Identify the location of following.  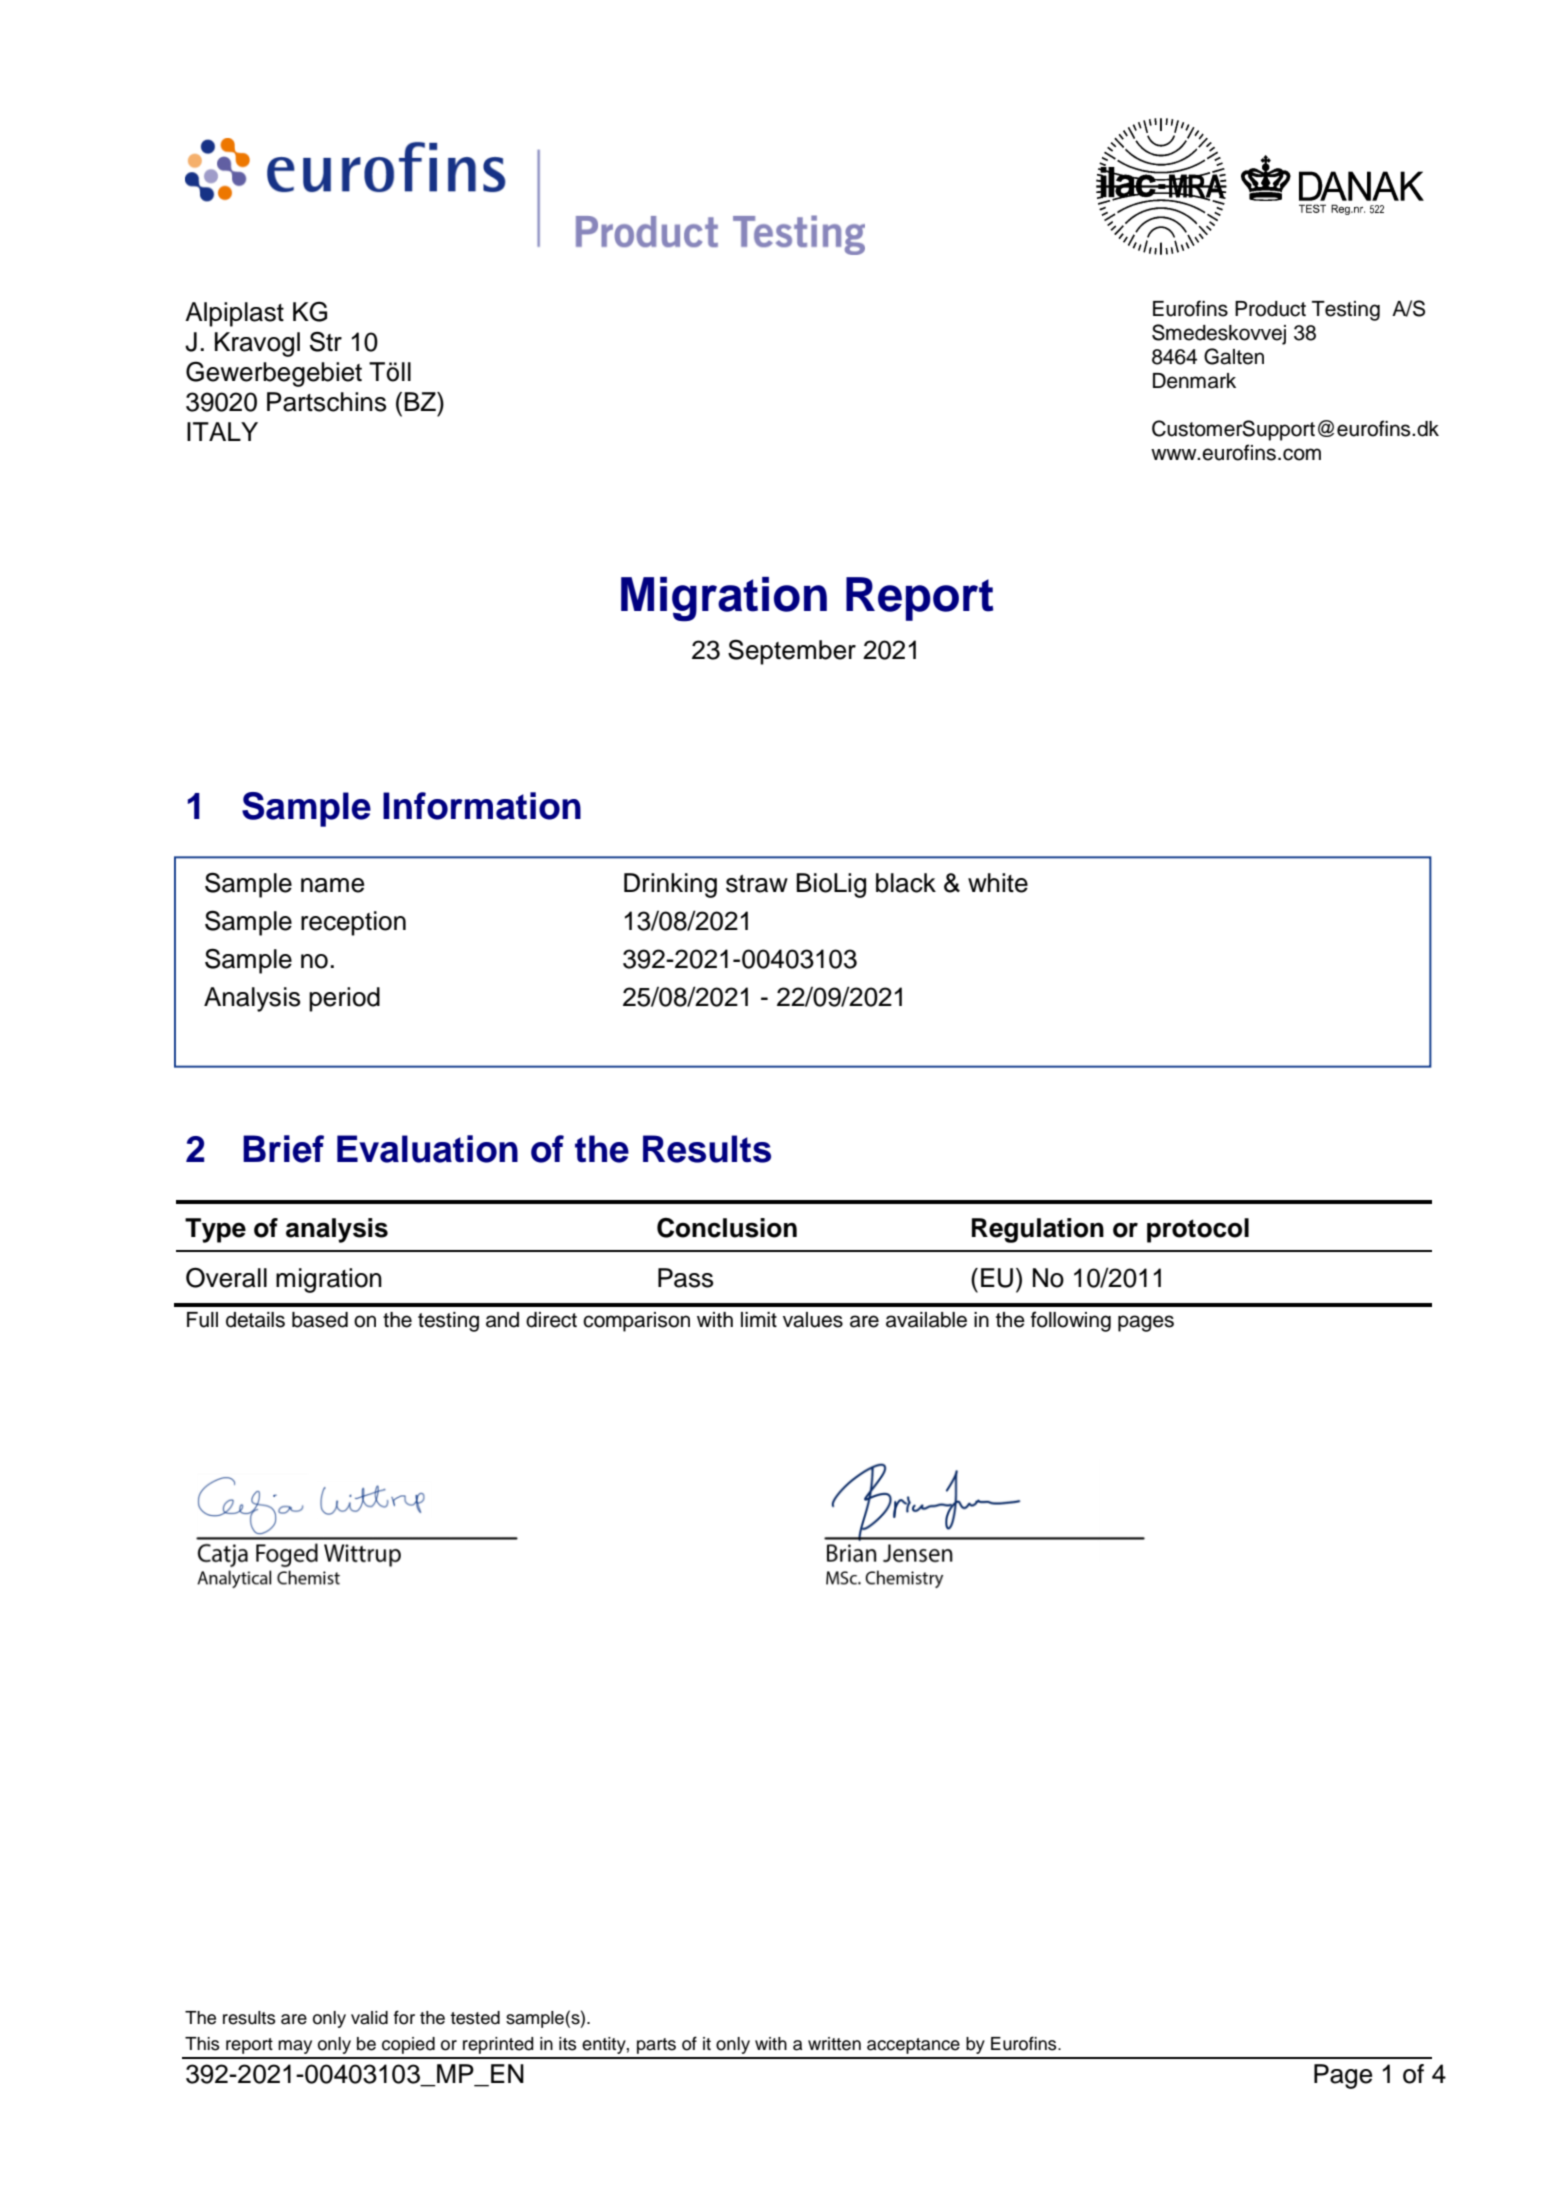
(1071, 1321).
